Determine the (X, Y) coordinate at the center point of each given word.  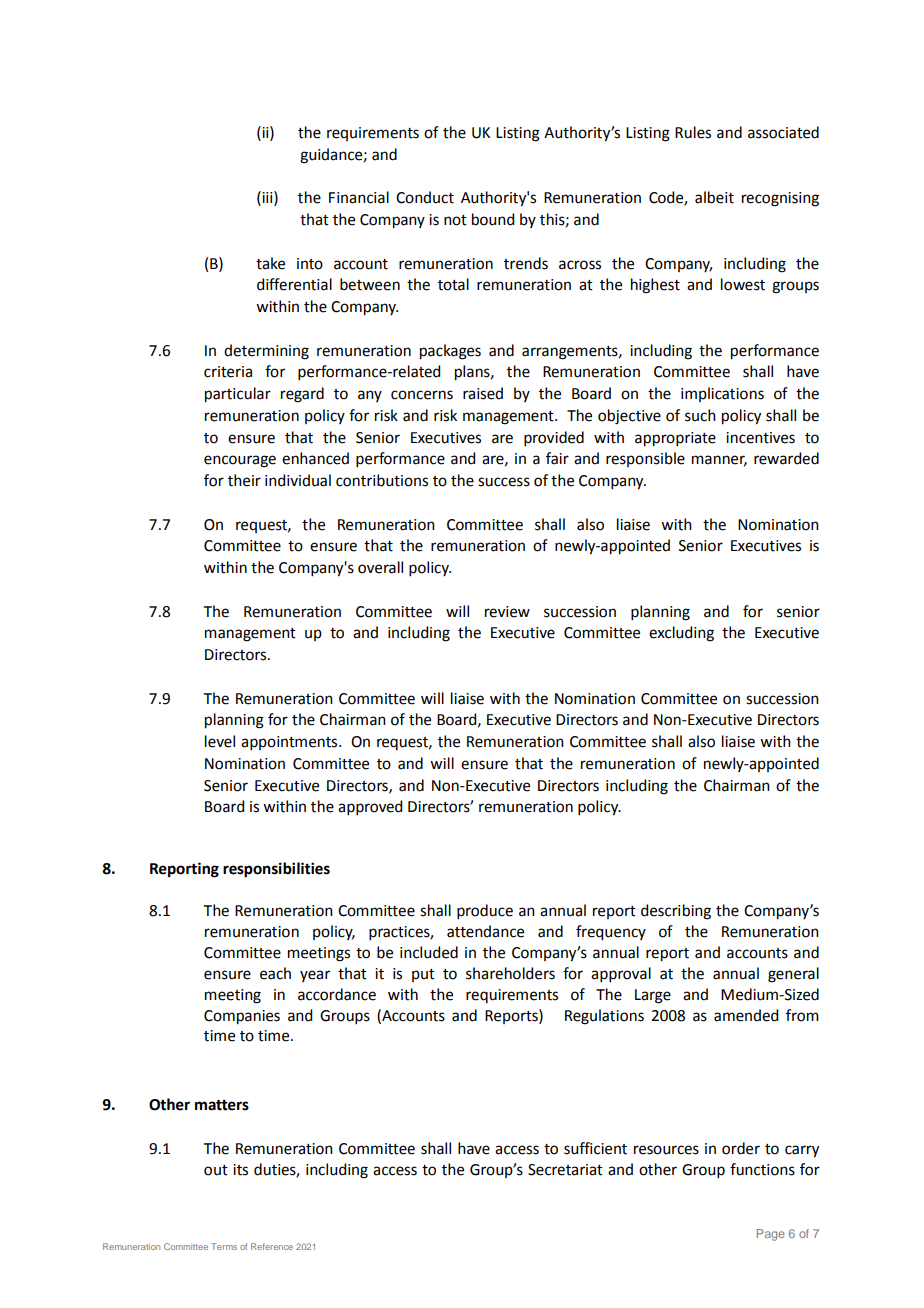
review (507, 612)
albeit (714, 197)
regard (302, 395)
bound (493, 219)
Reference (272, 1246)
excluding (681, 634)
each (275, 973)
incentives (760, 438)
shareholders (510, 973)
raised (483, 393)
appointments (290, 743)
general (793, 975)
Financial (359, 197)
